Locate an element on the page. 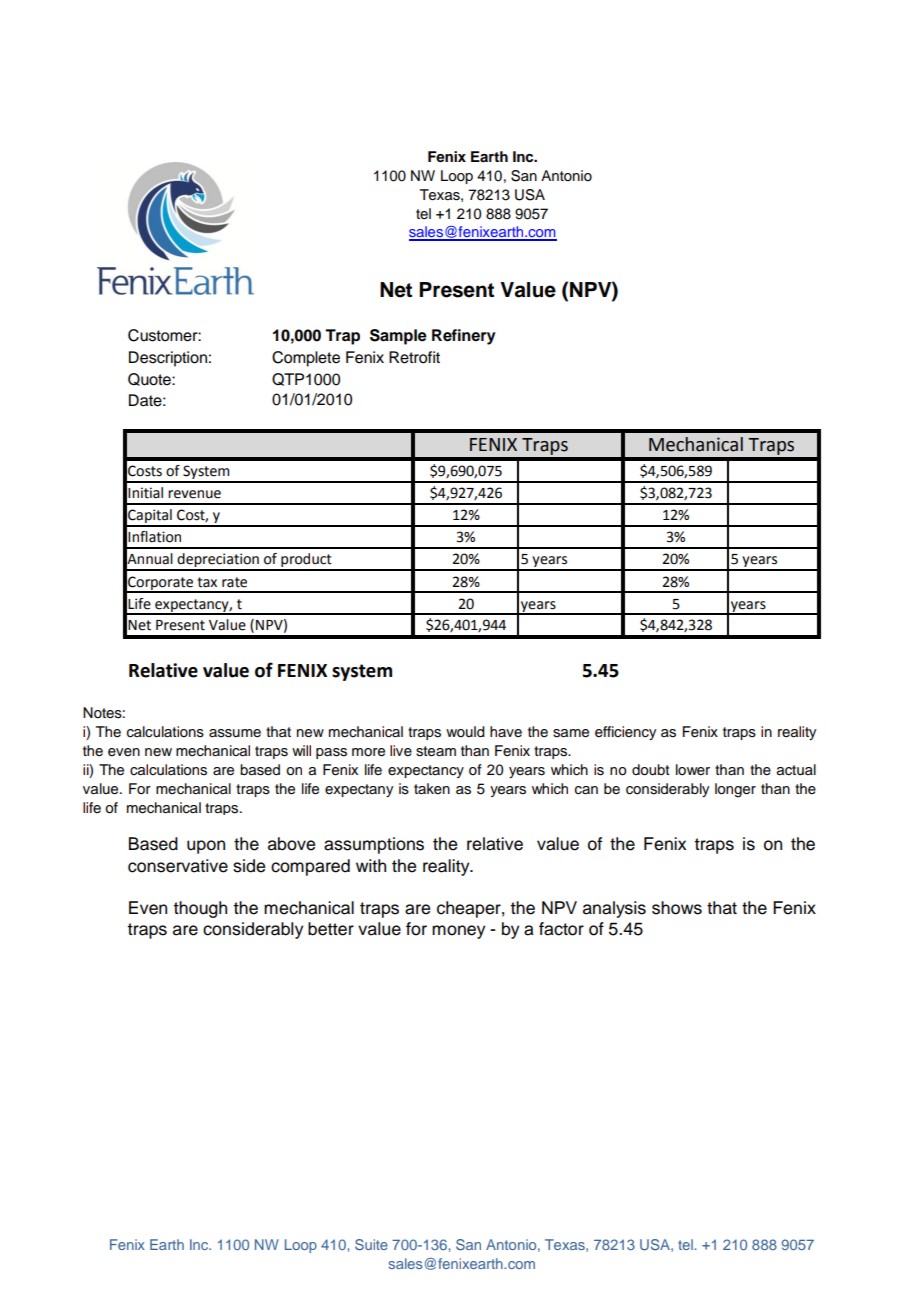 This document has width=924, height=1308. tax is located at coordinates (207, 582).
